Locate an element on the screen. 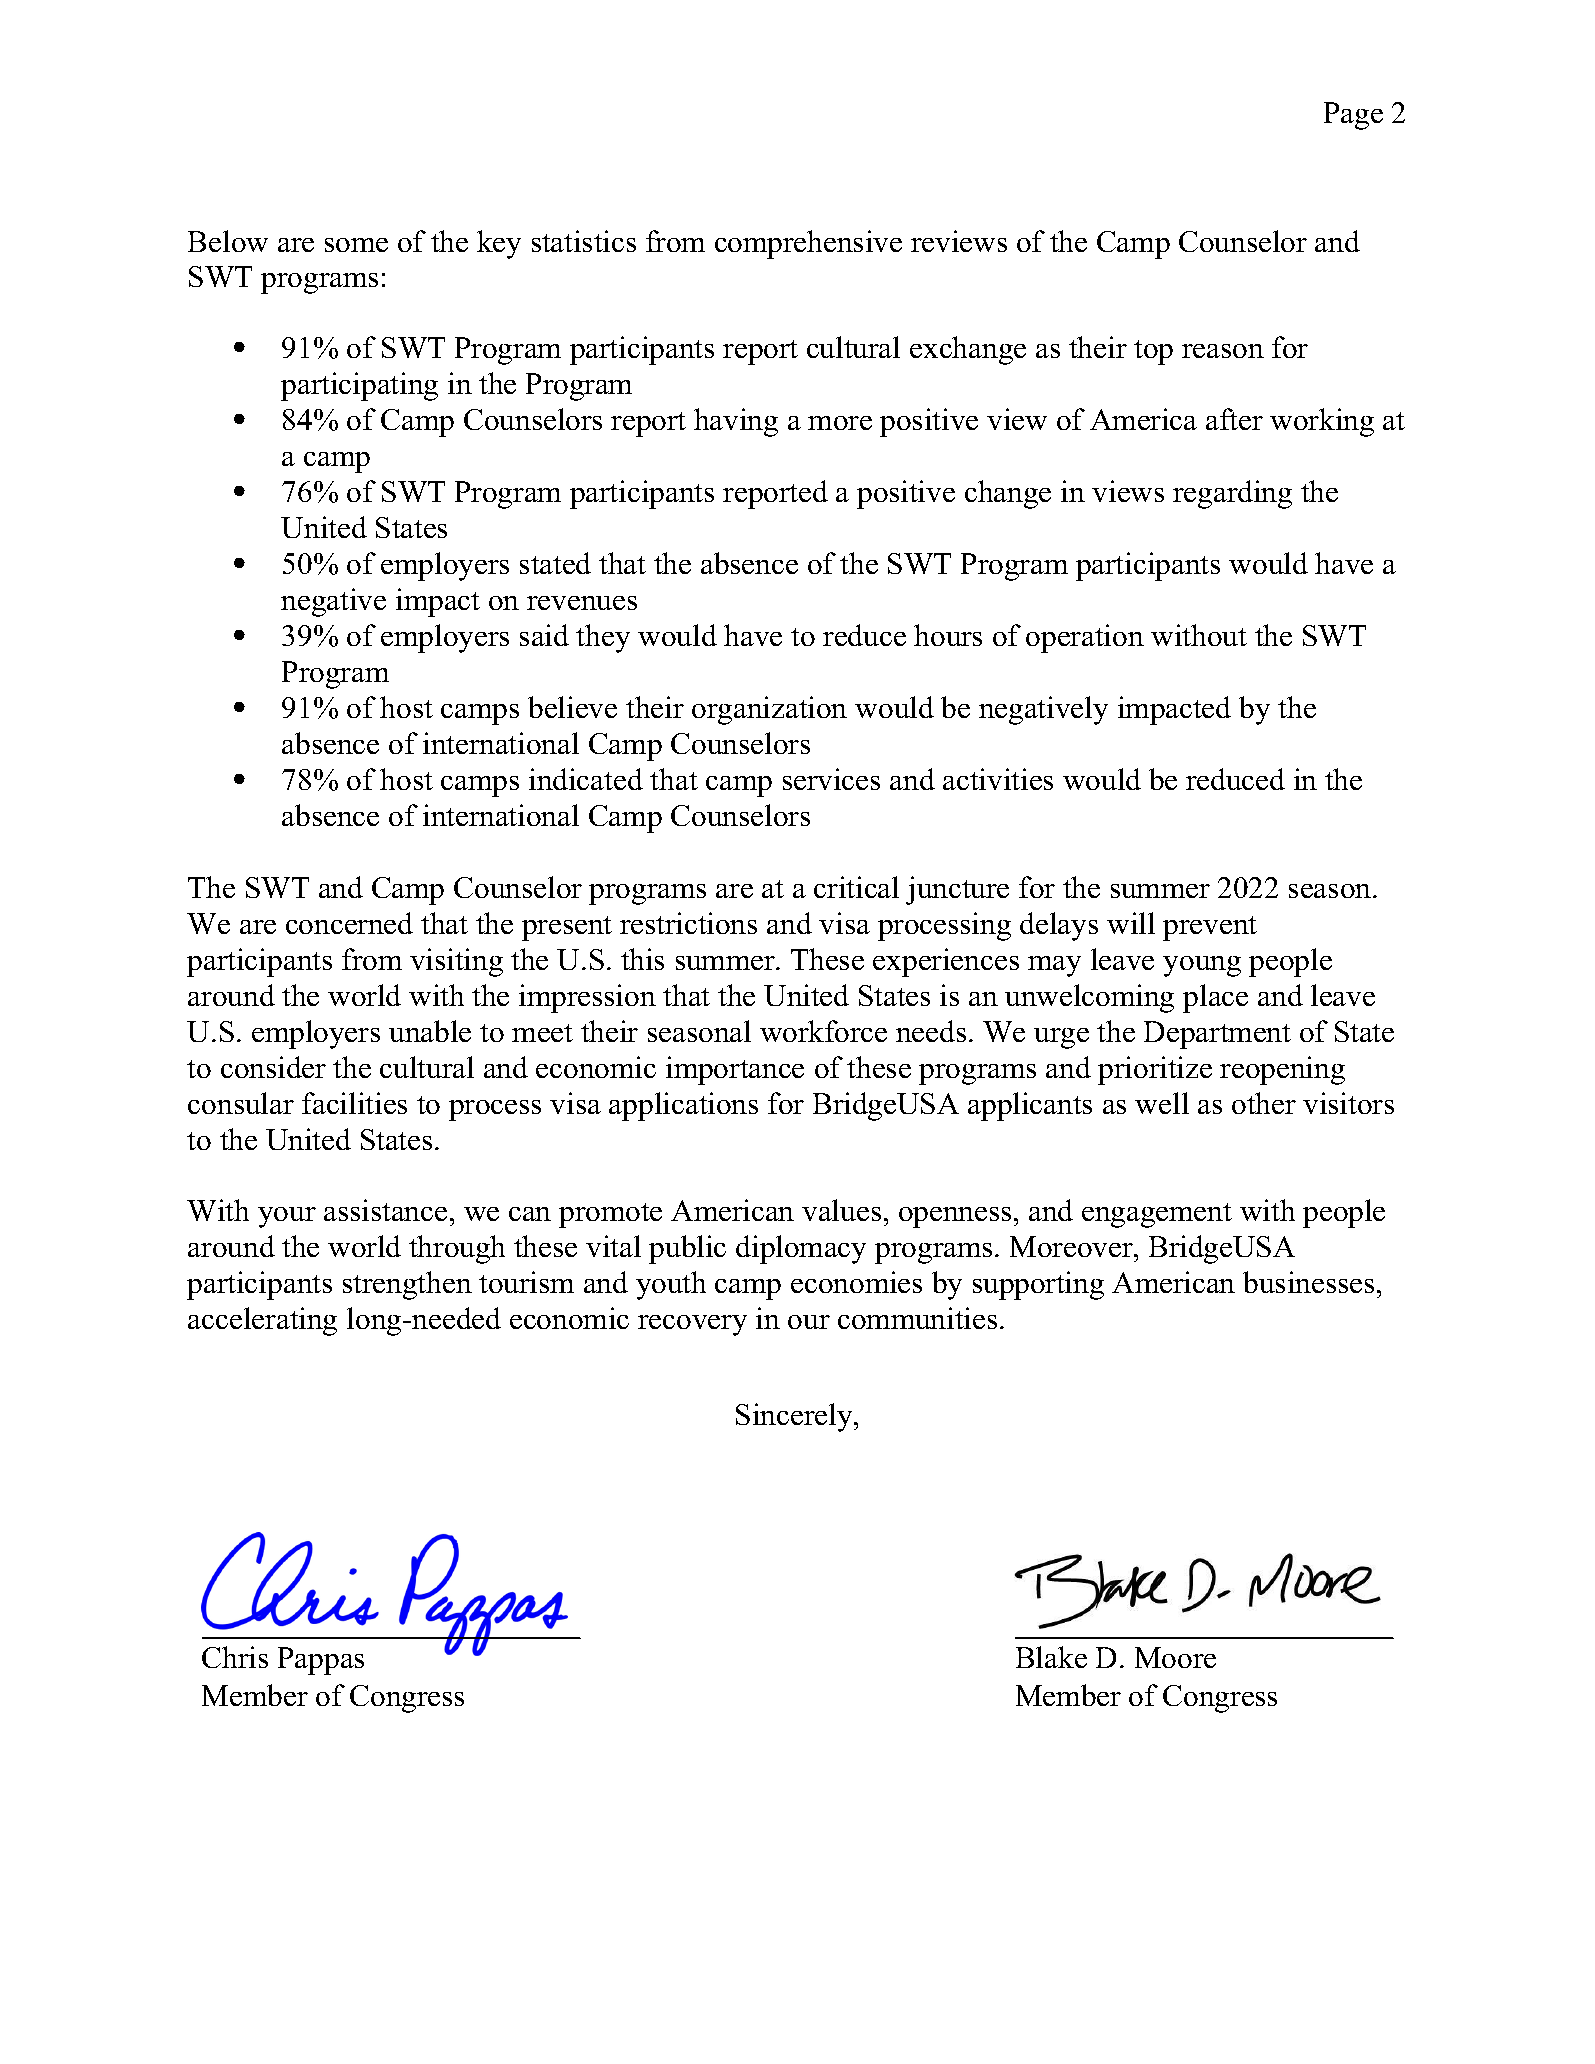 The width and height of the screenshot is (1595, 2064). some is located at coordinates (356, 245).
